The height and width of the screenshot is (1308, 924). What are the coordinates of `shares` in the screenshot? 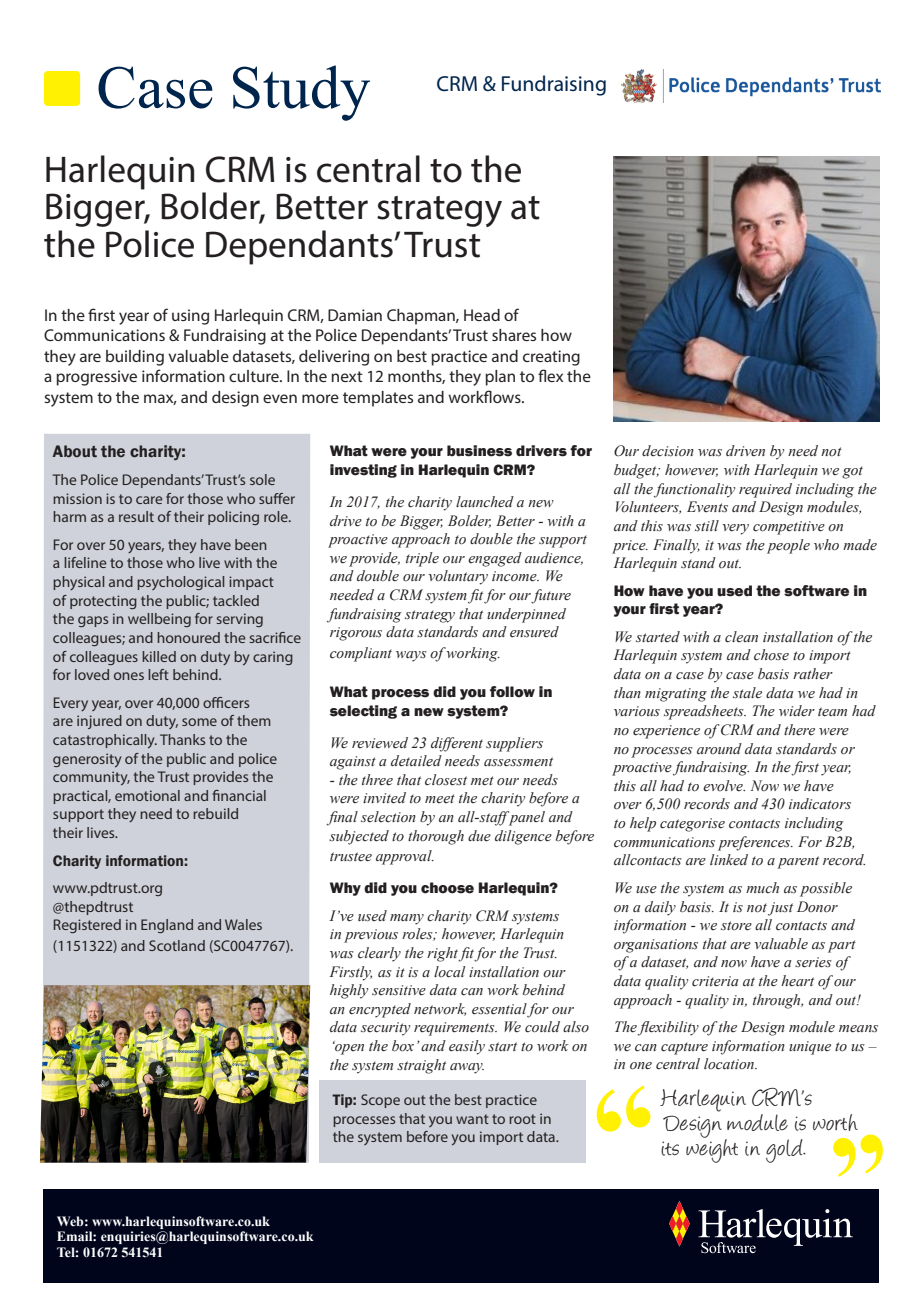 It's located at (514, 335).
